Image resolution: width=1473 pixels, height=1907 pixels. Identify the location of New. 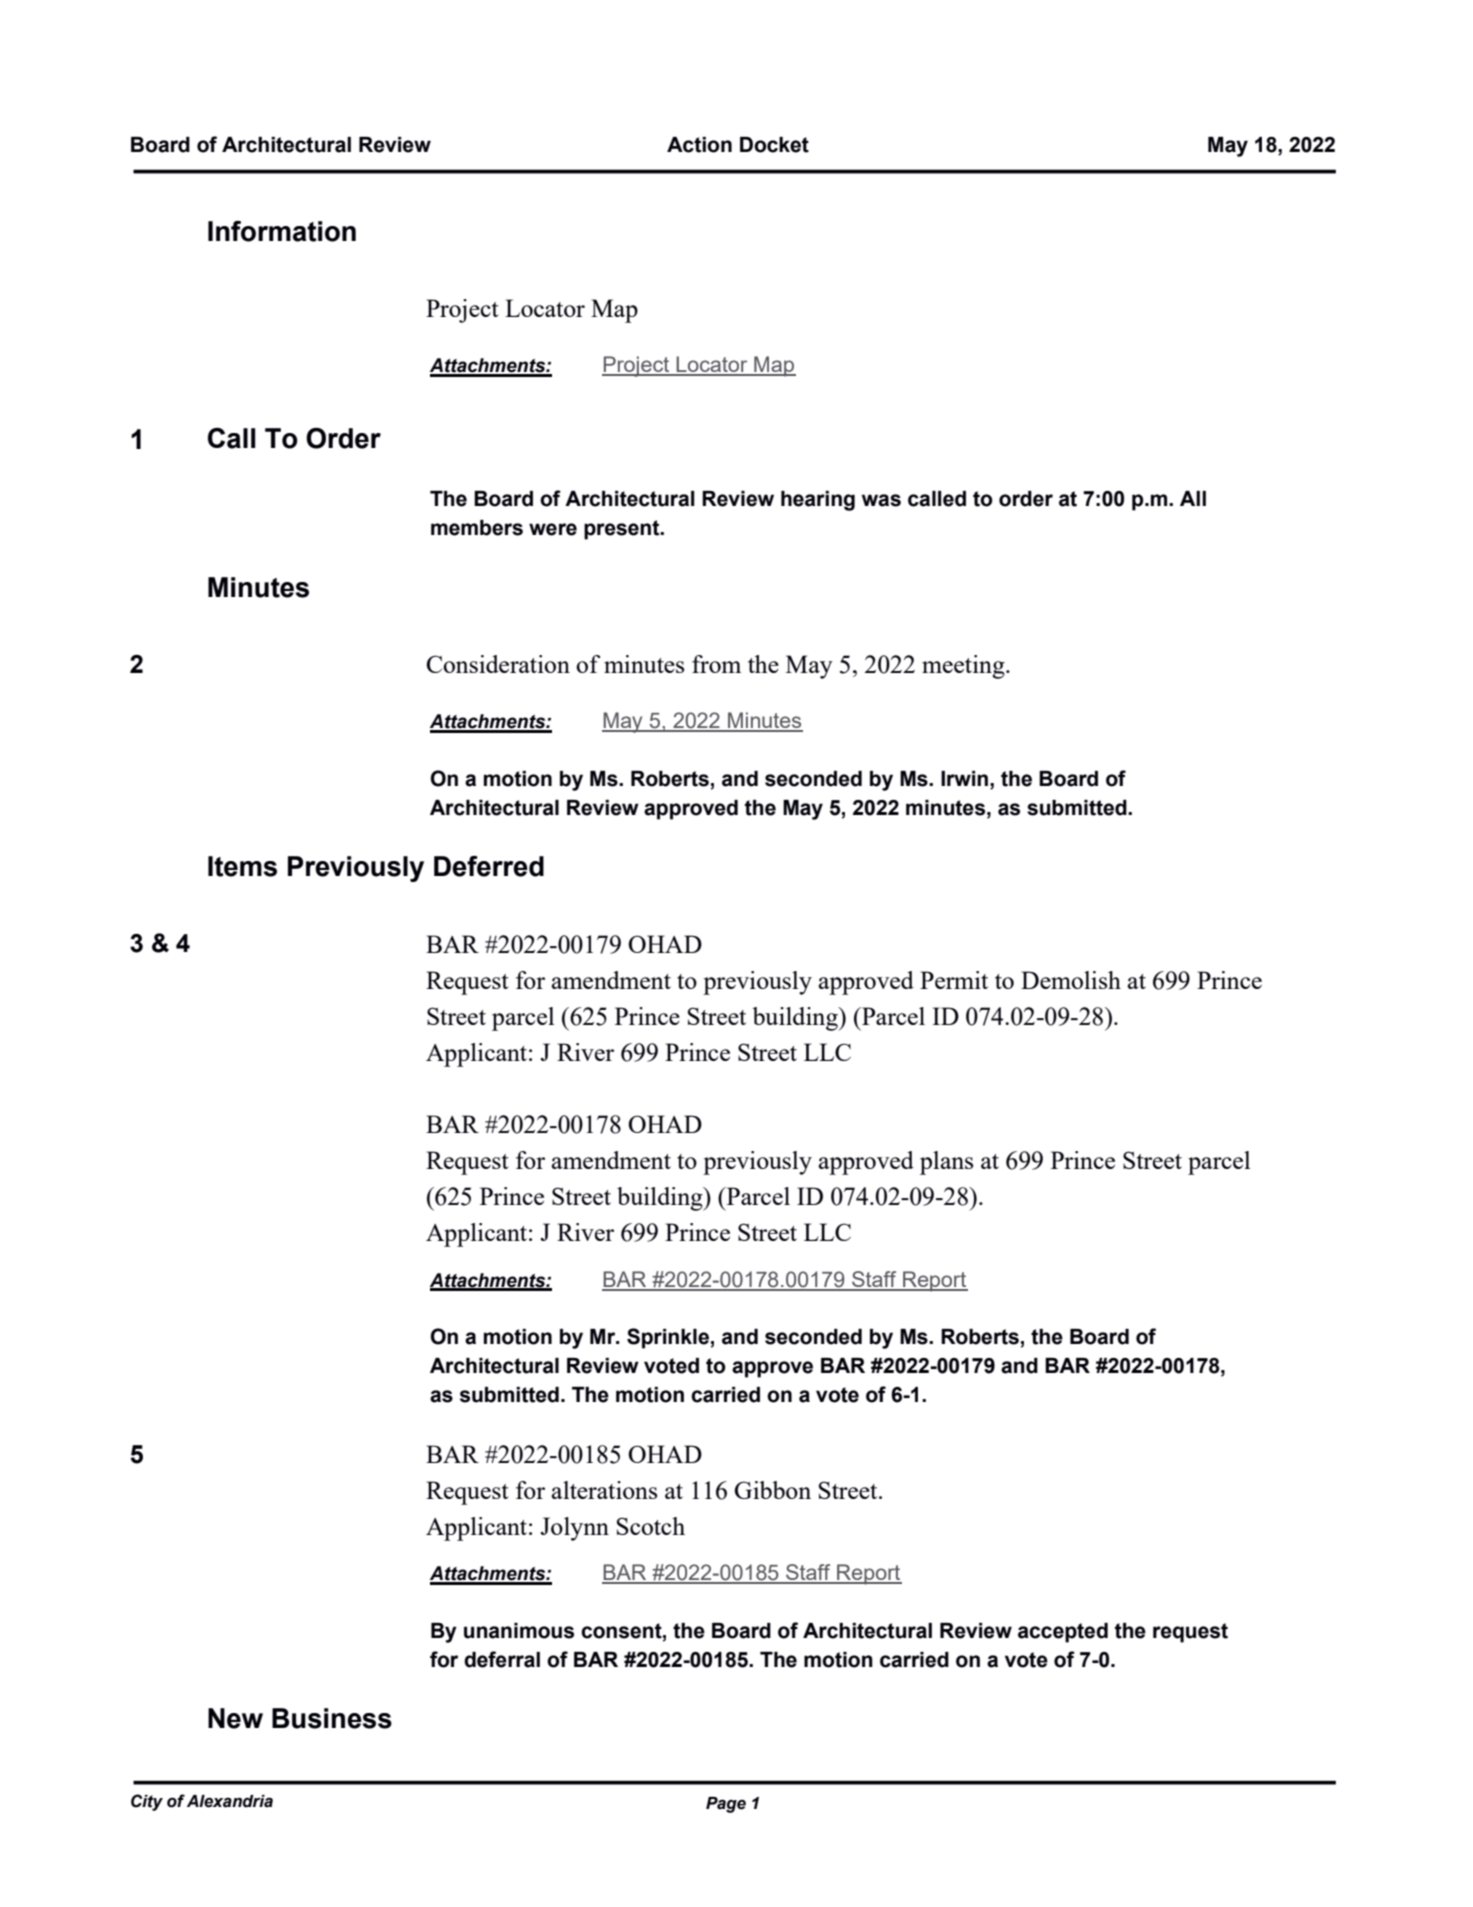
(235, 1718).
